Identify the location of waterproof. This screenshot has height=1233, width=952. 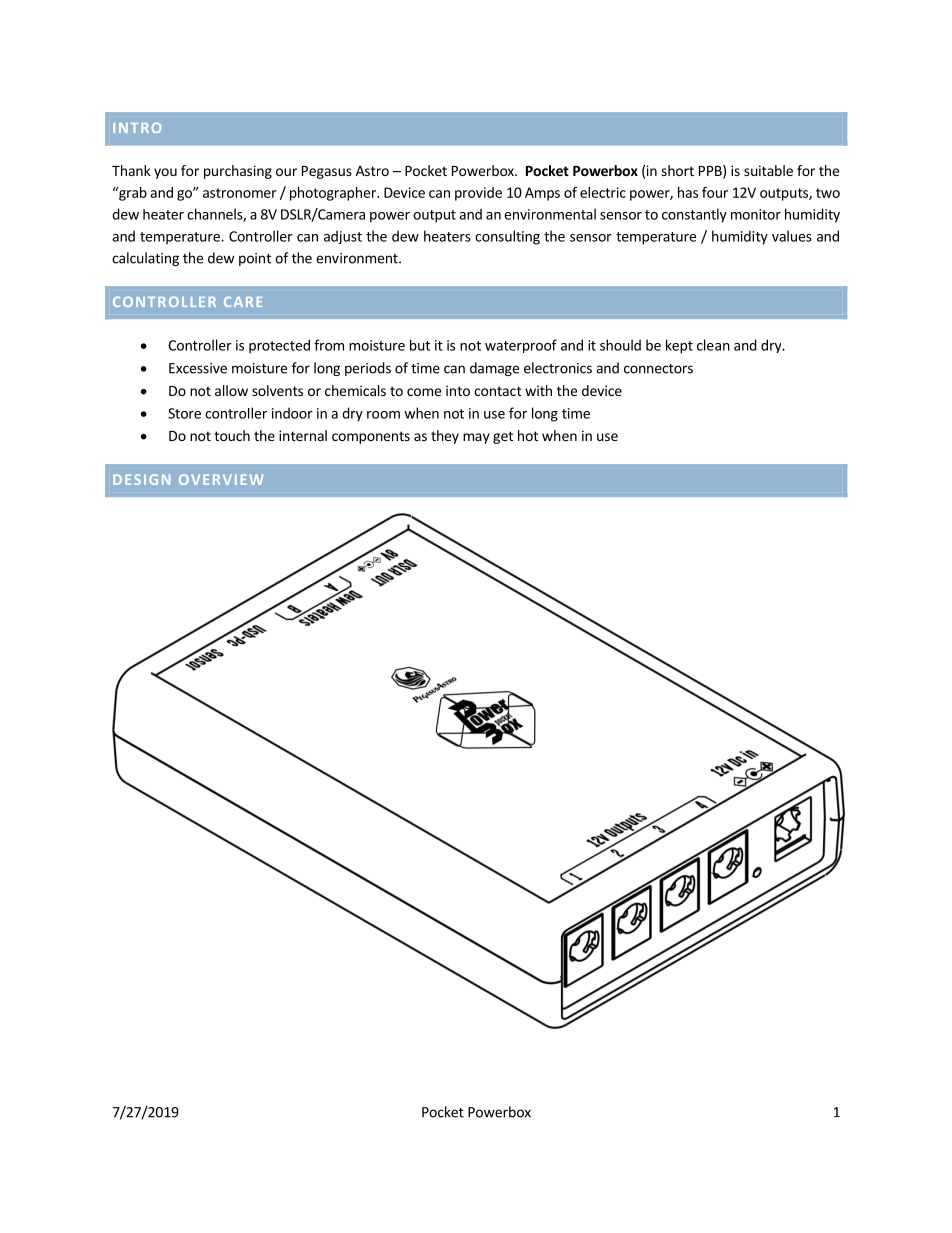
(521, 346).
